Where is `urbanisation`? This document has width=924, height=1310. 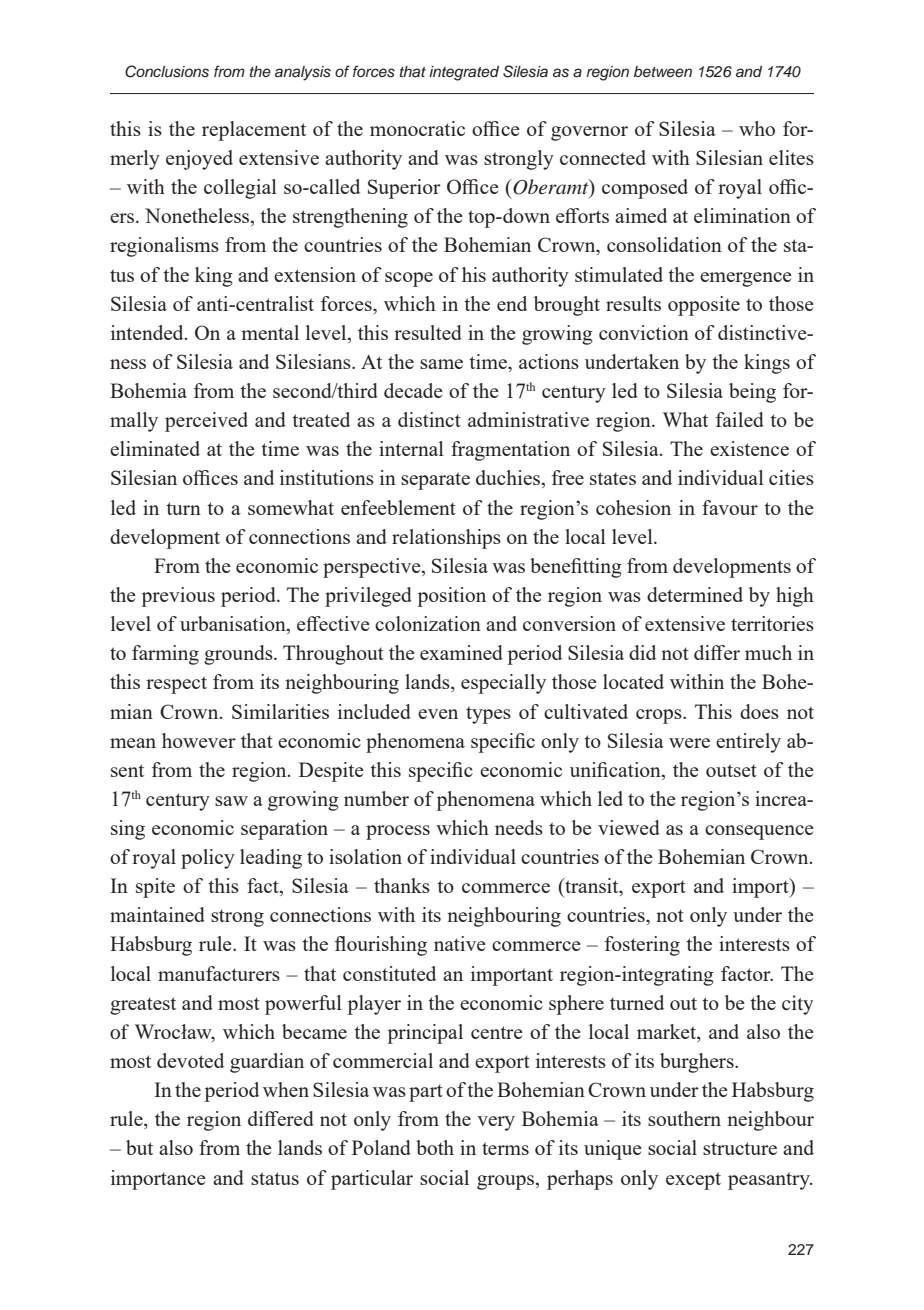 urbanisation is located at coordinates (234, 625).
